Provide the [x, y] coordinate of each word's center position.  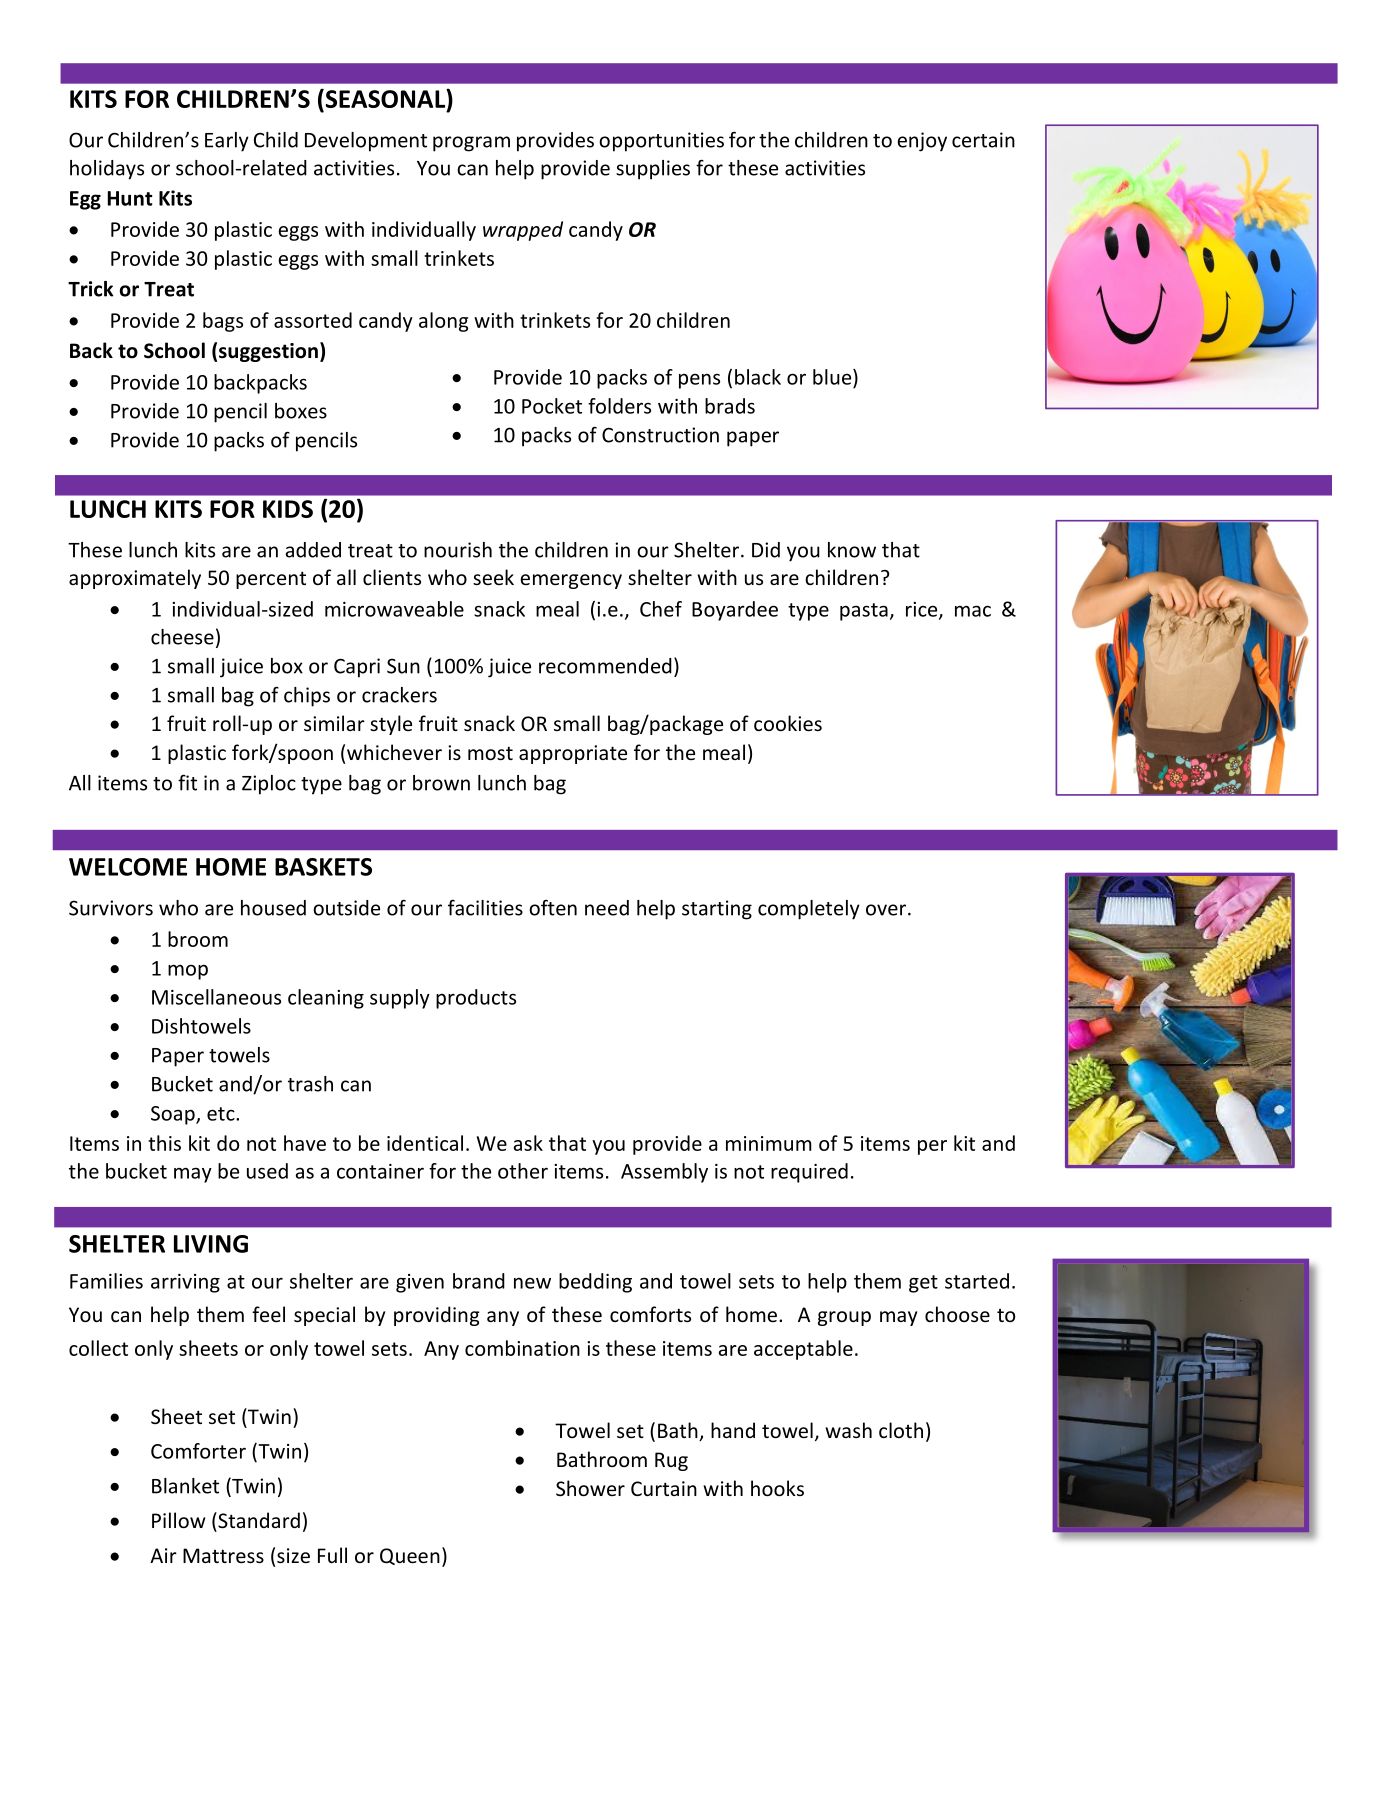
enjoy [922, 142]
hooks [777, 1488]
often [553, 907]
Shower [590, 1488]
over [887, 910]
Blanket [185, 1486]
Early [227, 142]
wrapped [523, 231]
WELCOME [128, 867]
